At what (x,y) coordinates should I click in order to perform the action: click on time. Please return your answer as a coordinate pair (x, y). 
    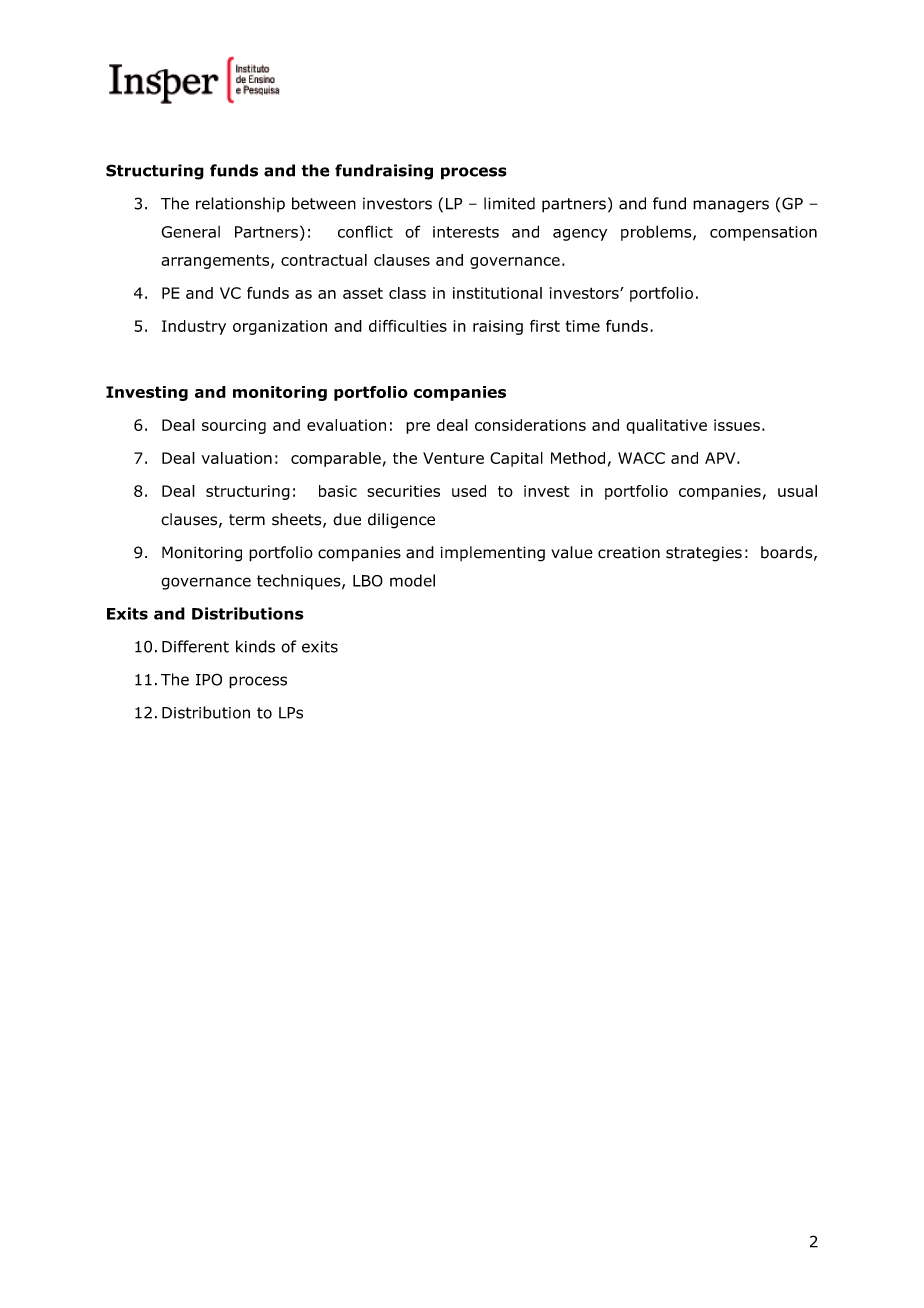
    Looking at the image, I should click on (583, 326).
